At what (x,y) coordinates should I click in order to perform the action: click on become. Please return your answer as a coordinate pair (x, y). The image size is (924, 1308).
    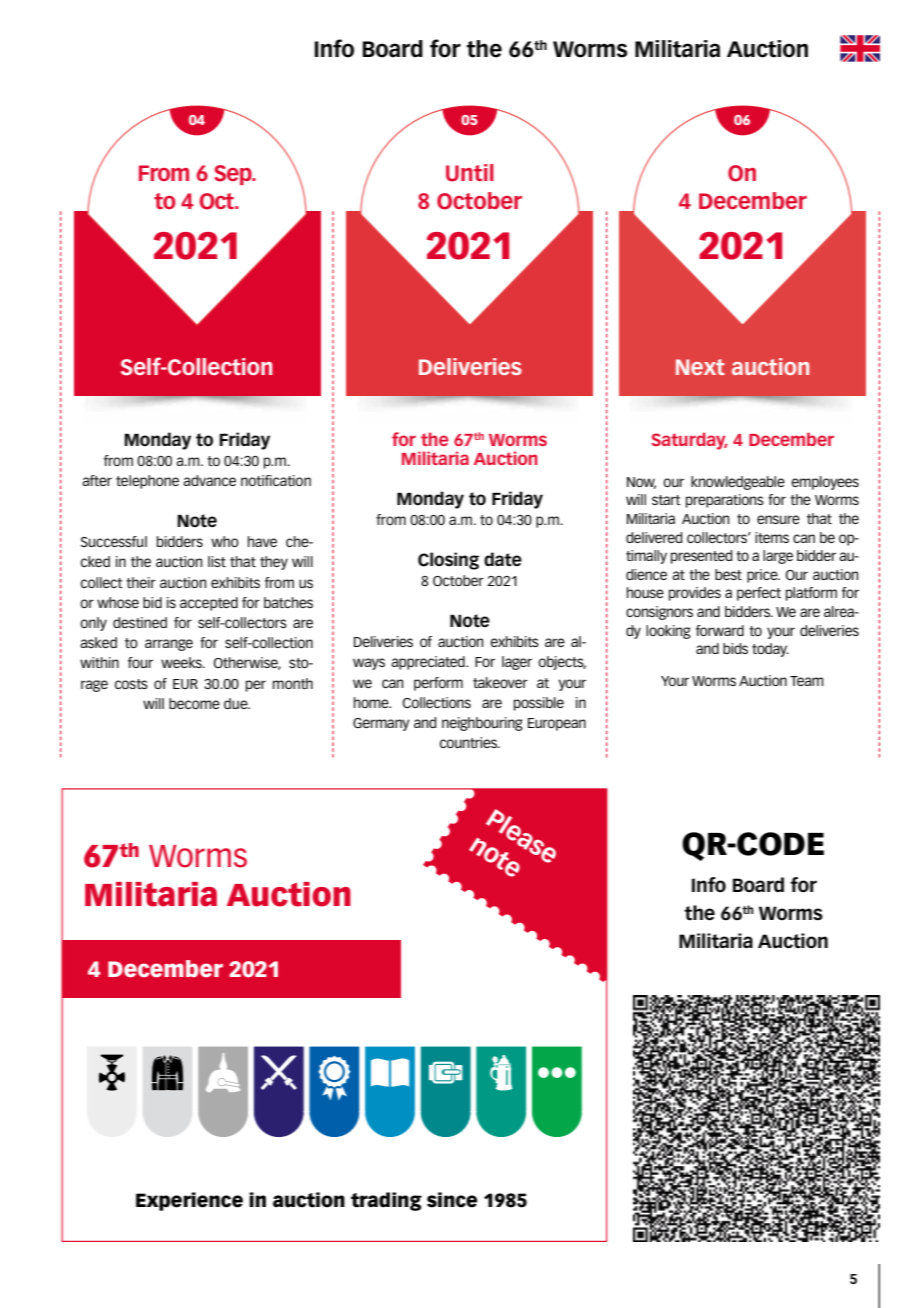
    Looking at the image, I should click on (194, 703).
